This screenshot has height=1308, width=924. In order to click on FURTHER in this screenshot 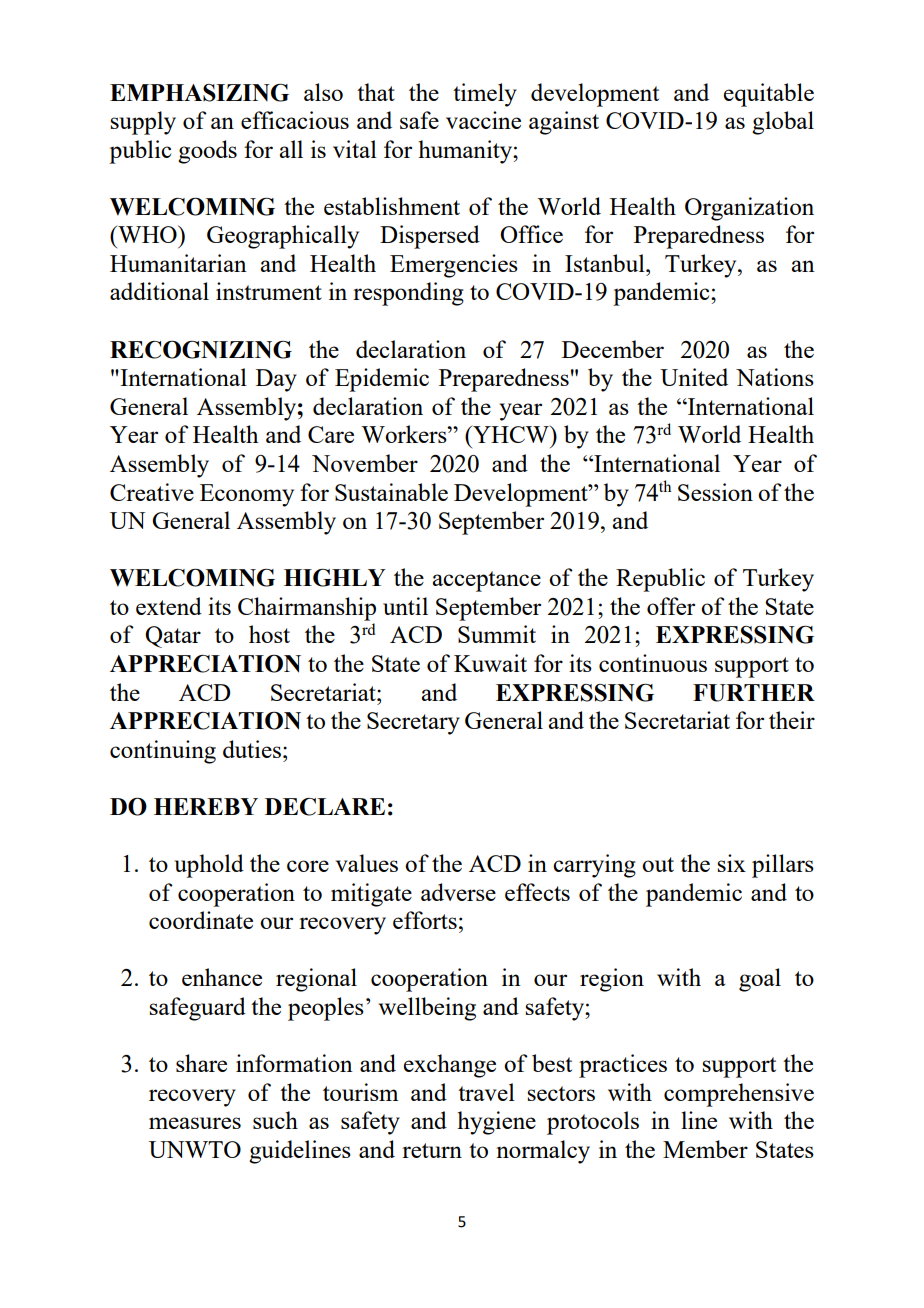, I will do `click(754, 693)`.
